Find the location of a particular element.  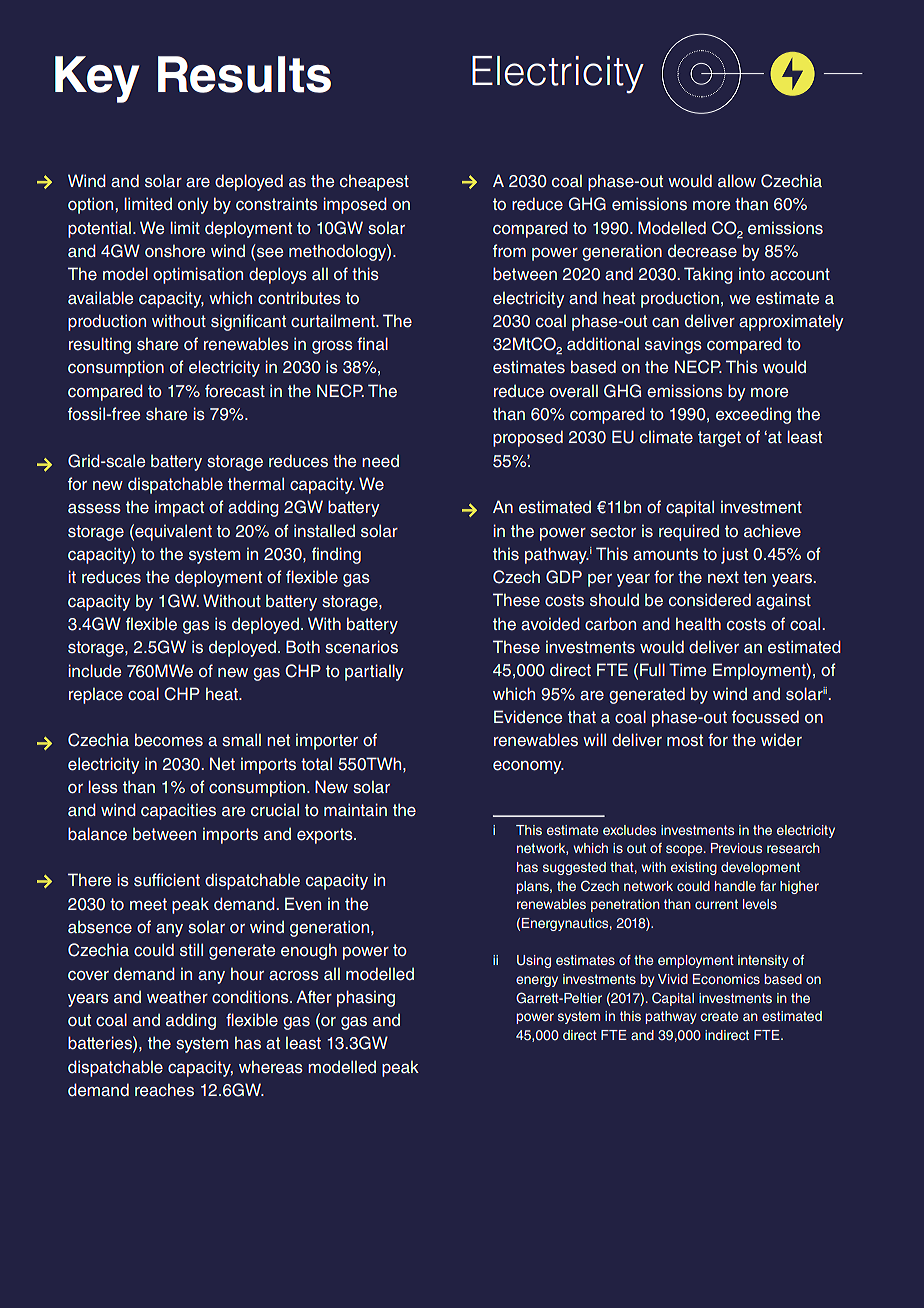

cheapest is located at coordinates (374, 182).
